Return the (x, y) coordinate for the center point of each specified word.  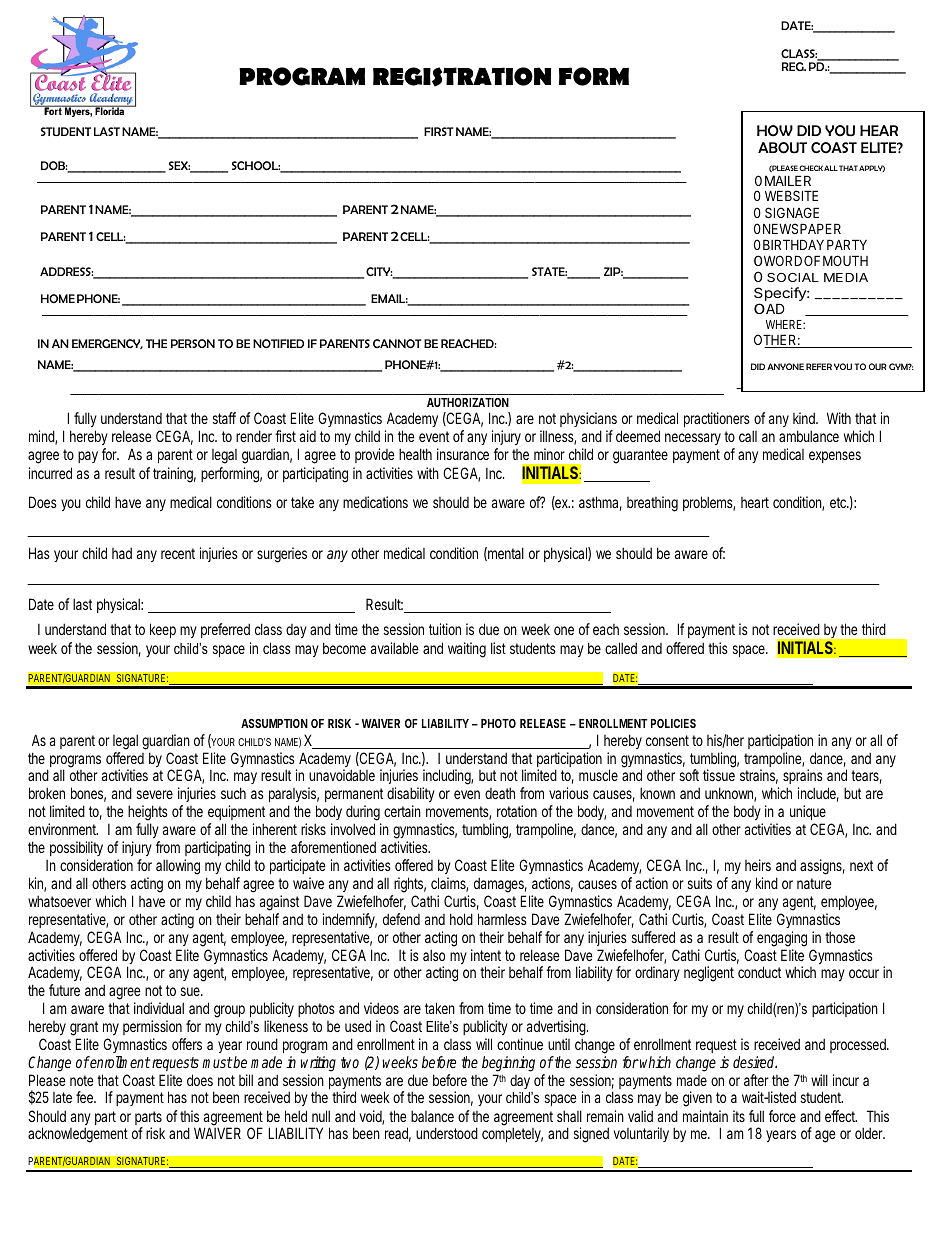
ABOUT (782, 148)
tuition (445, 629)
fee (85, 1097)
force (782, 1116)
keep (163, 630)
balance (432, 1116)
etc (839, 502)
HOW (775, 131)
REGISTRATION (462, 76)
